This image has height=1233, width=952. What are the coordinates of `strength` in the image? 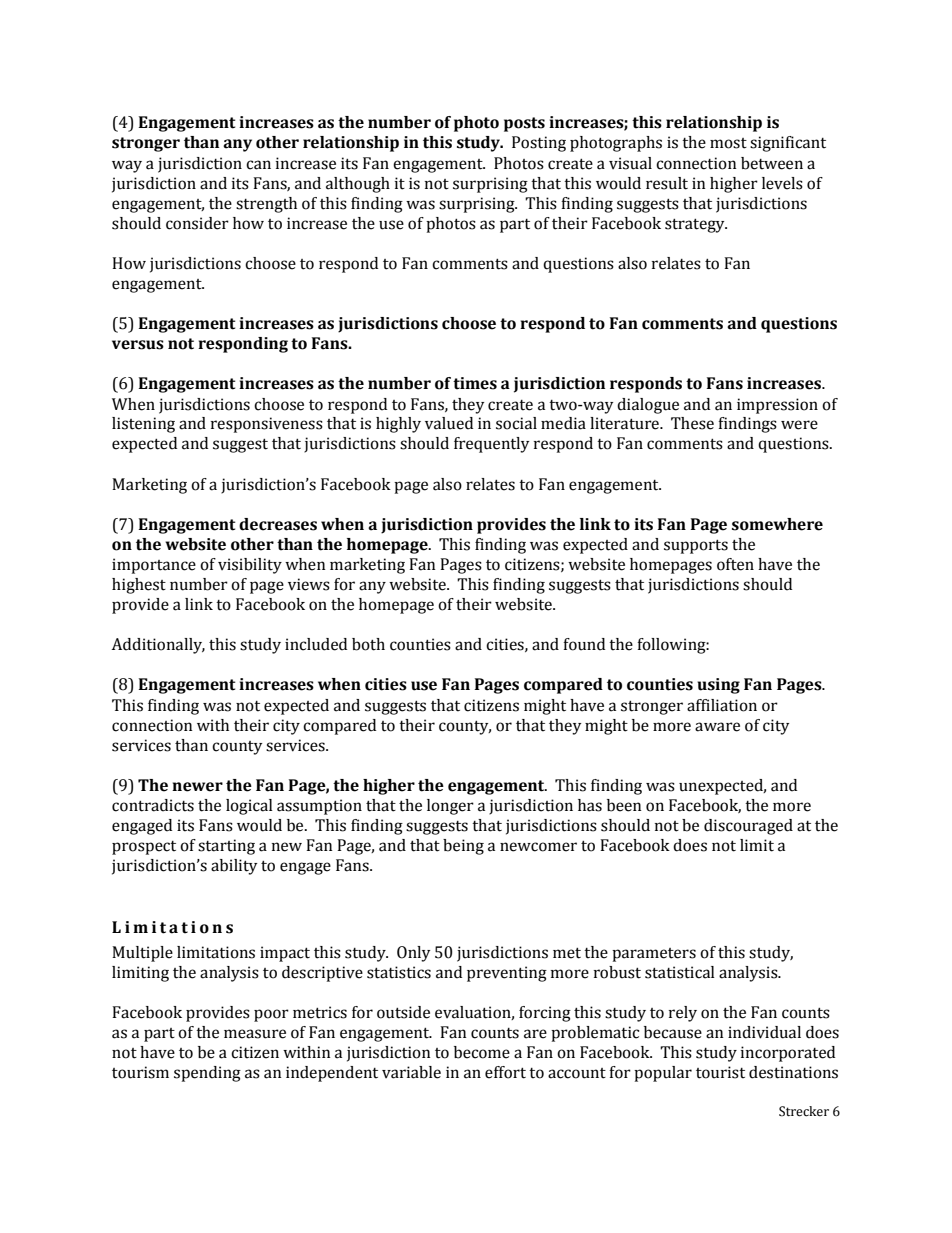 It's located at (266, 205).
